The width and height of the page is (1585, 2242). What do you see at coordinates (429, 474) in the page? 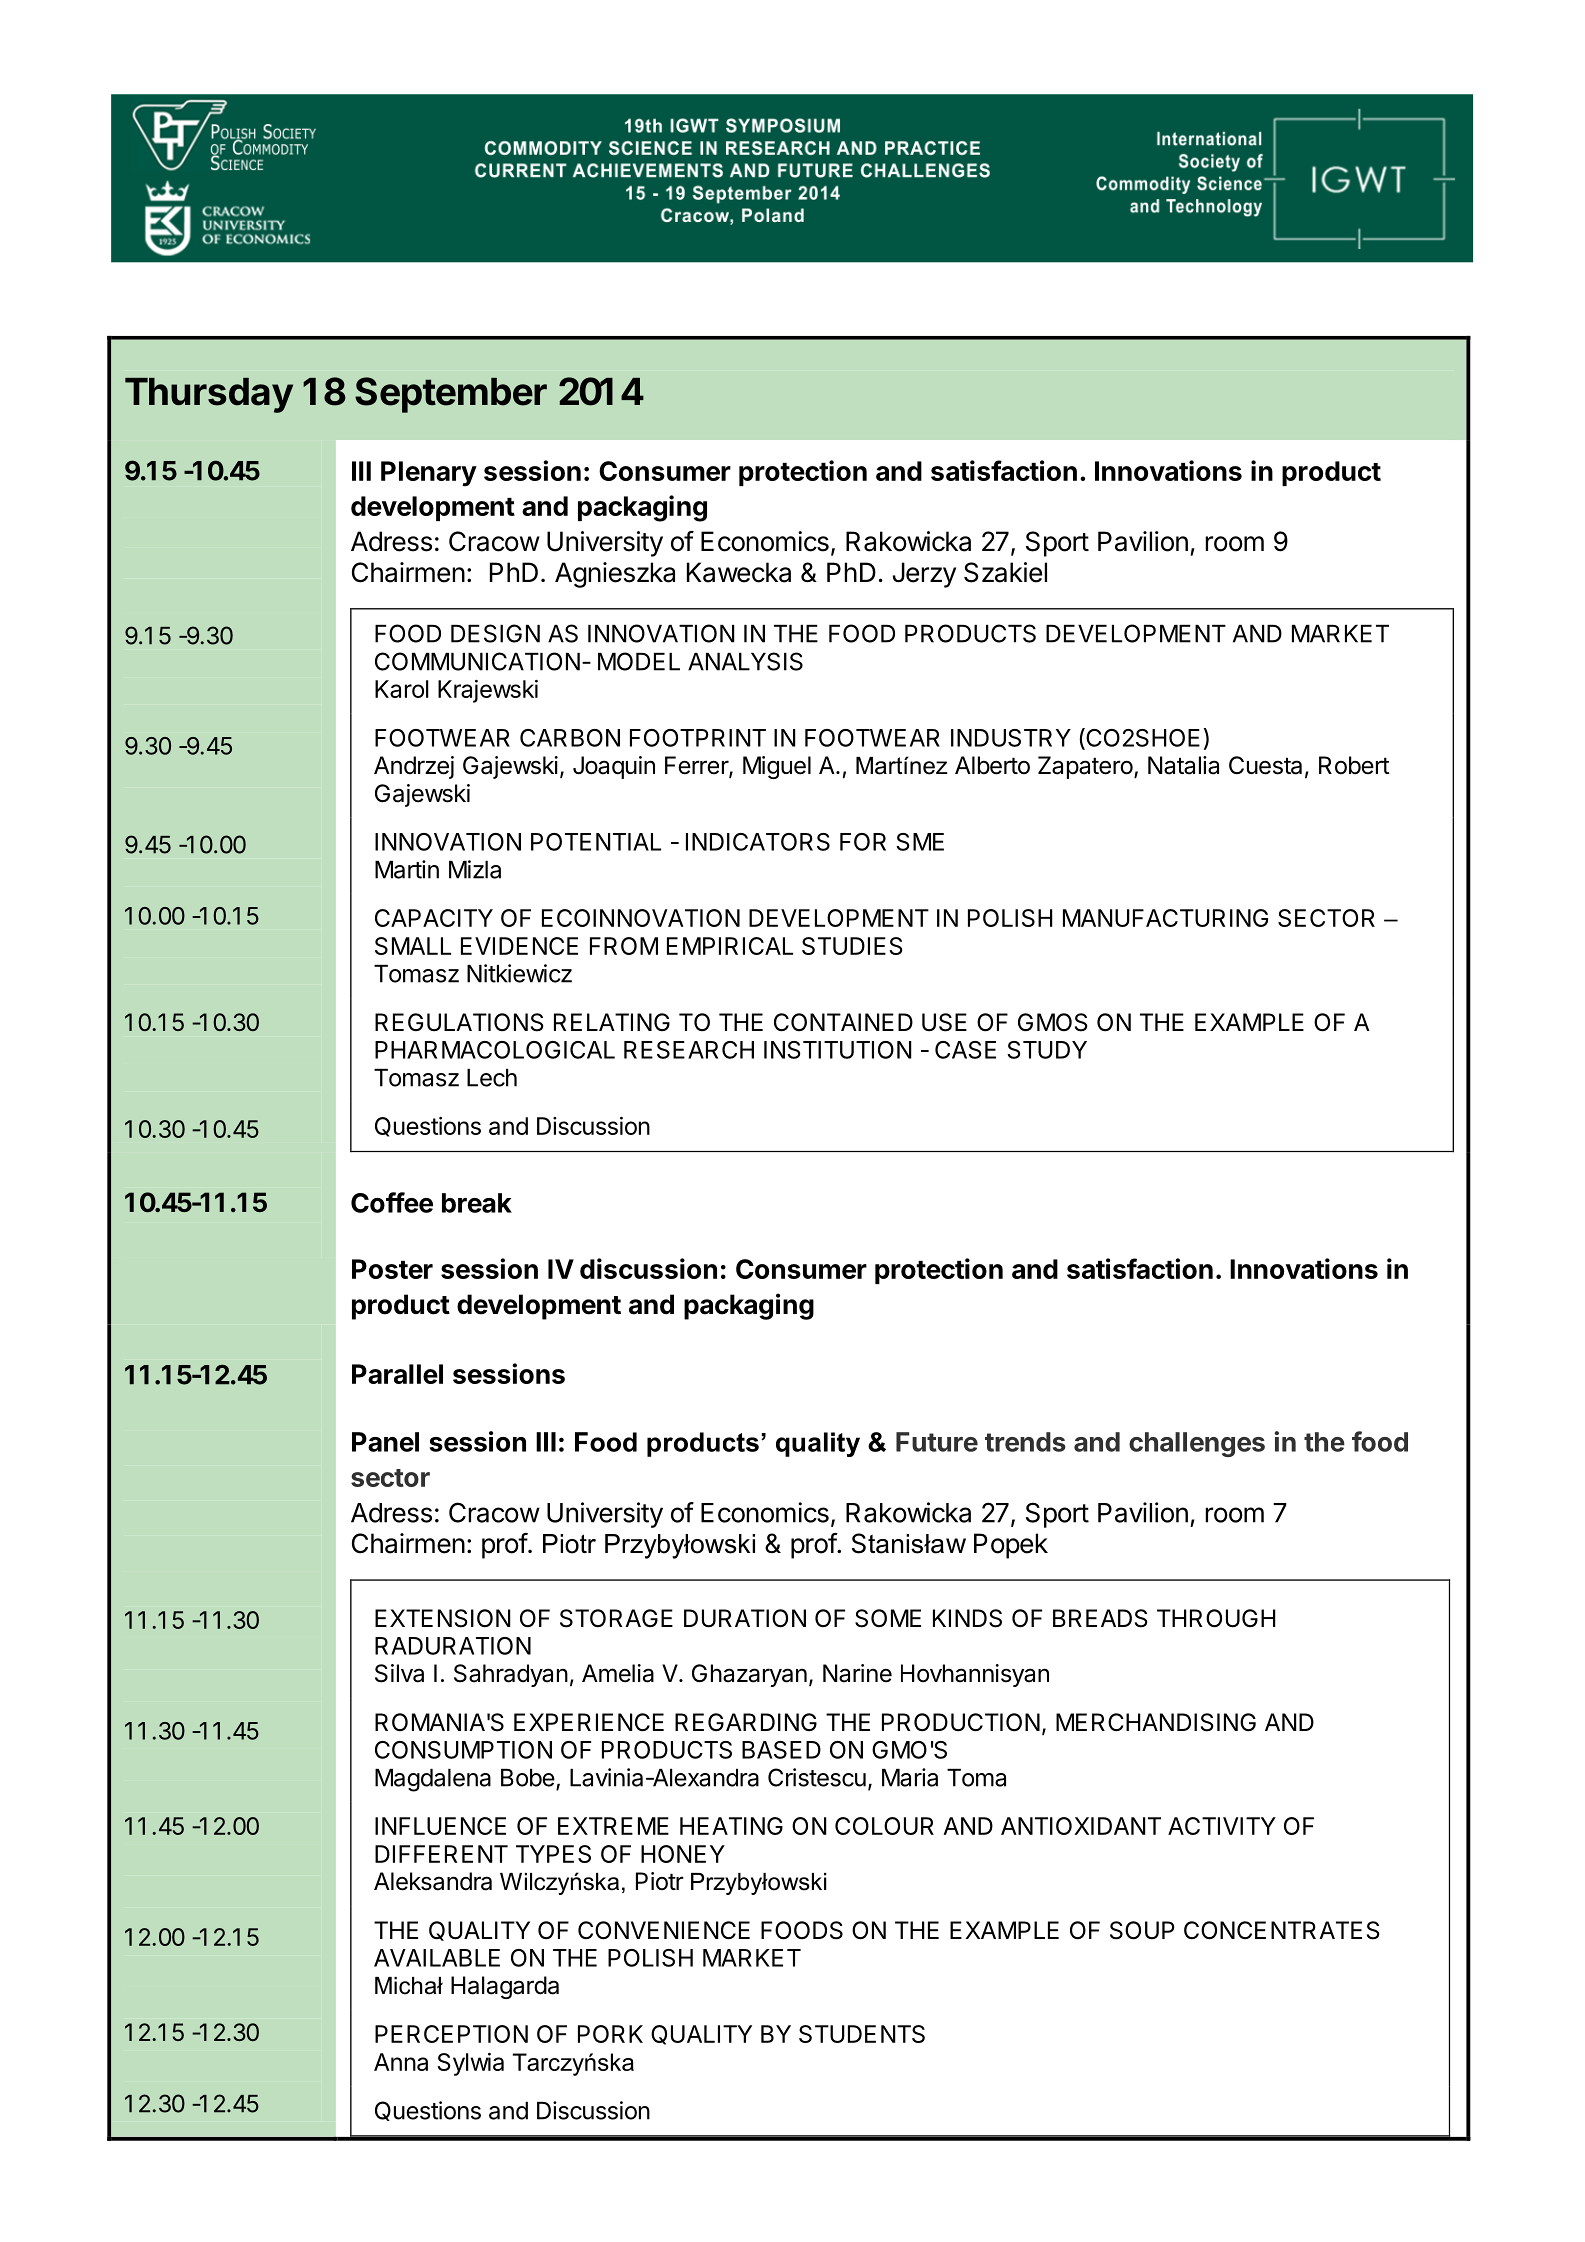
I see `Plenary` at bounding box center [429, 474].
